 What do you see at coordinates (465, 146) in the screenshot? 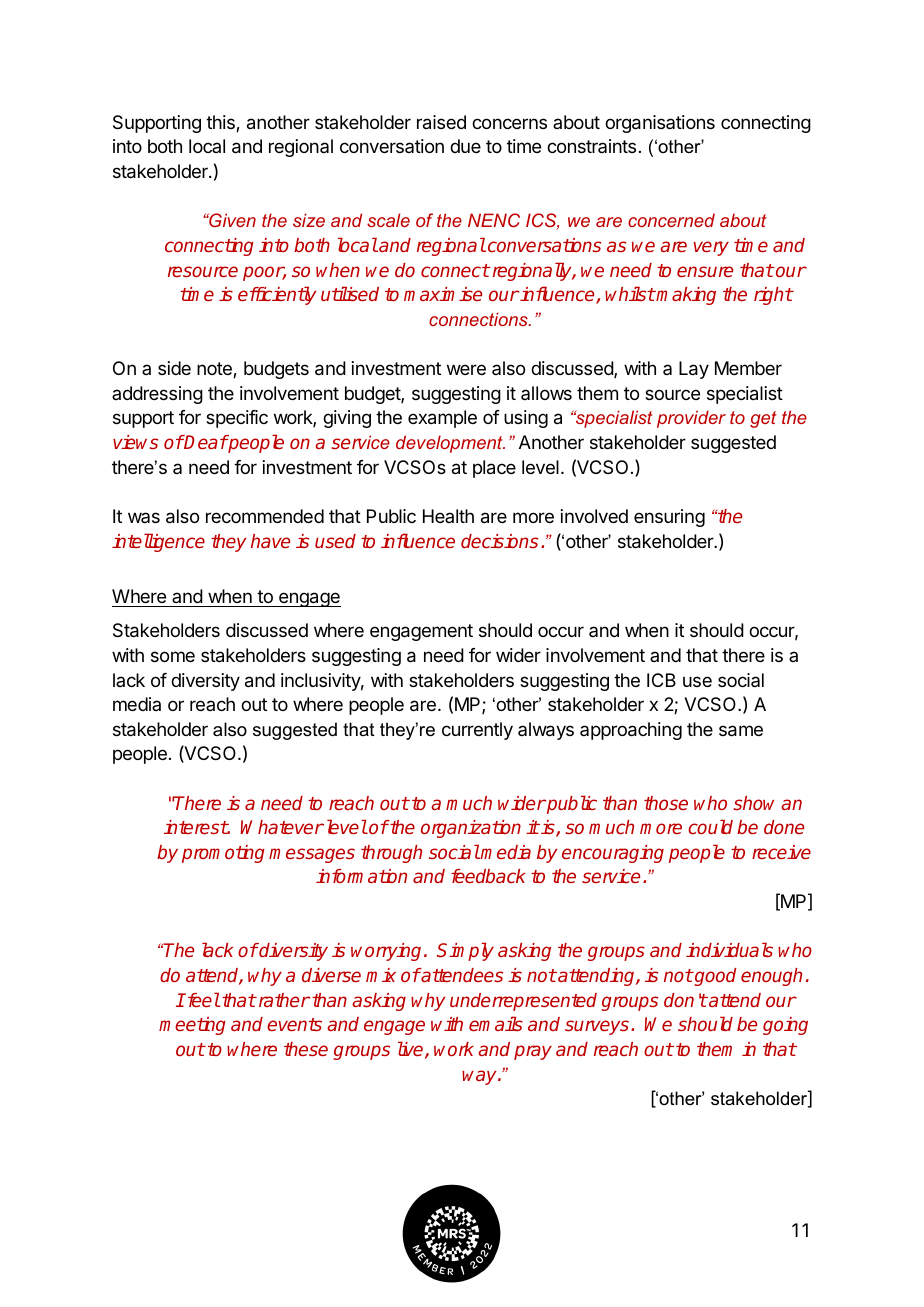
I see `due` at bounding box center [465, 146].
